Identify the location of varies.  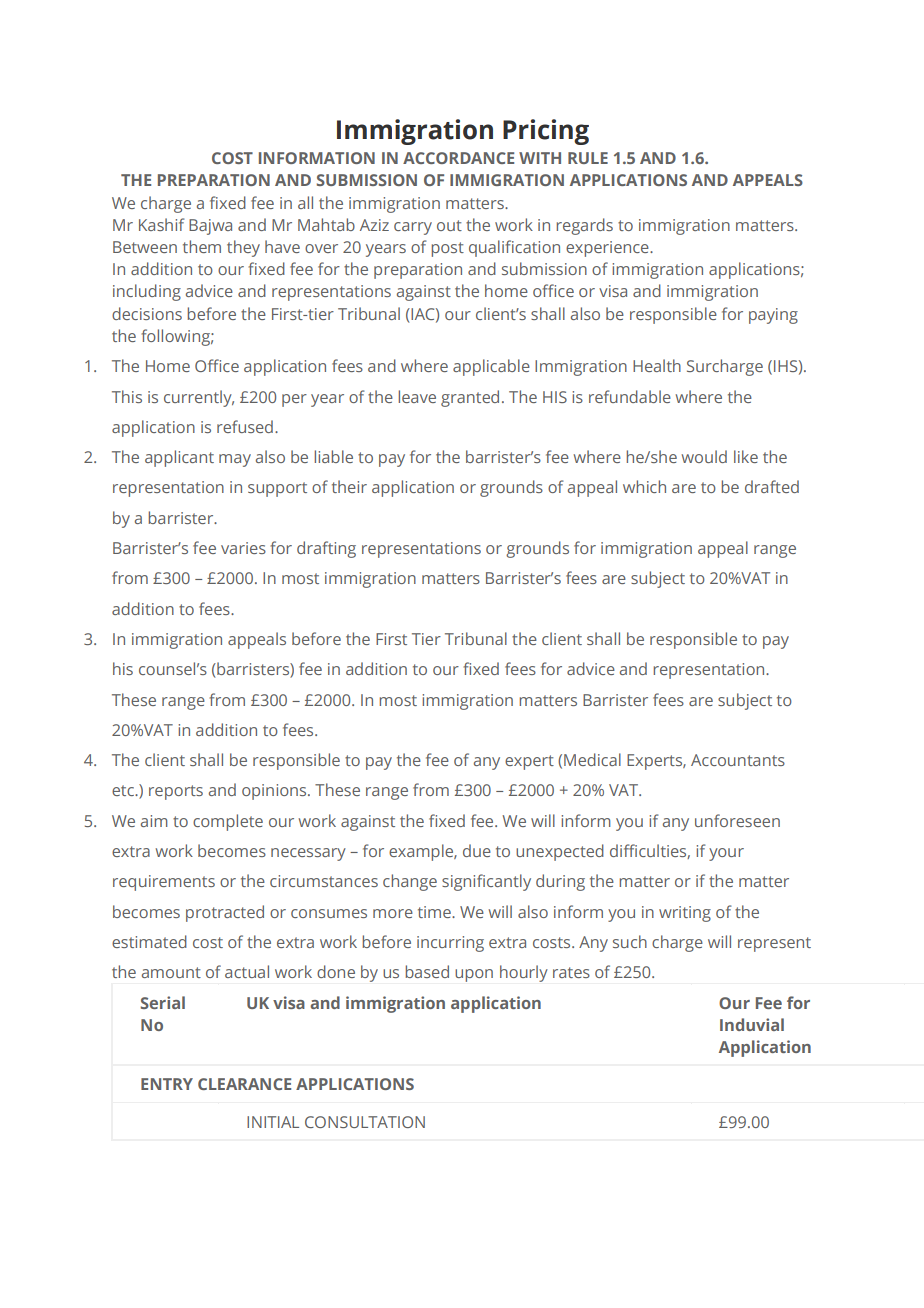
(243, 548).
